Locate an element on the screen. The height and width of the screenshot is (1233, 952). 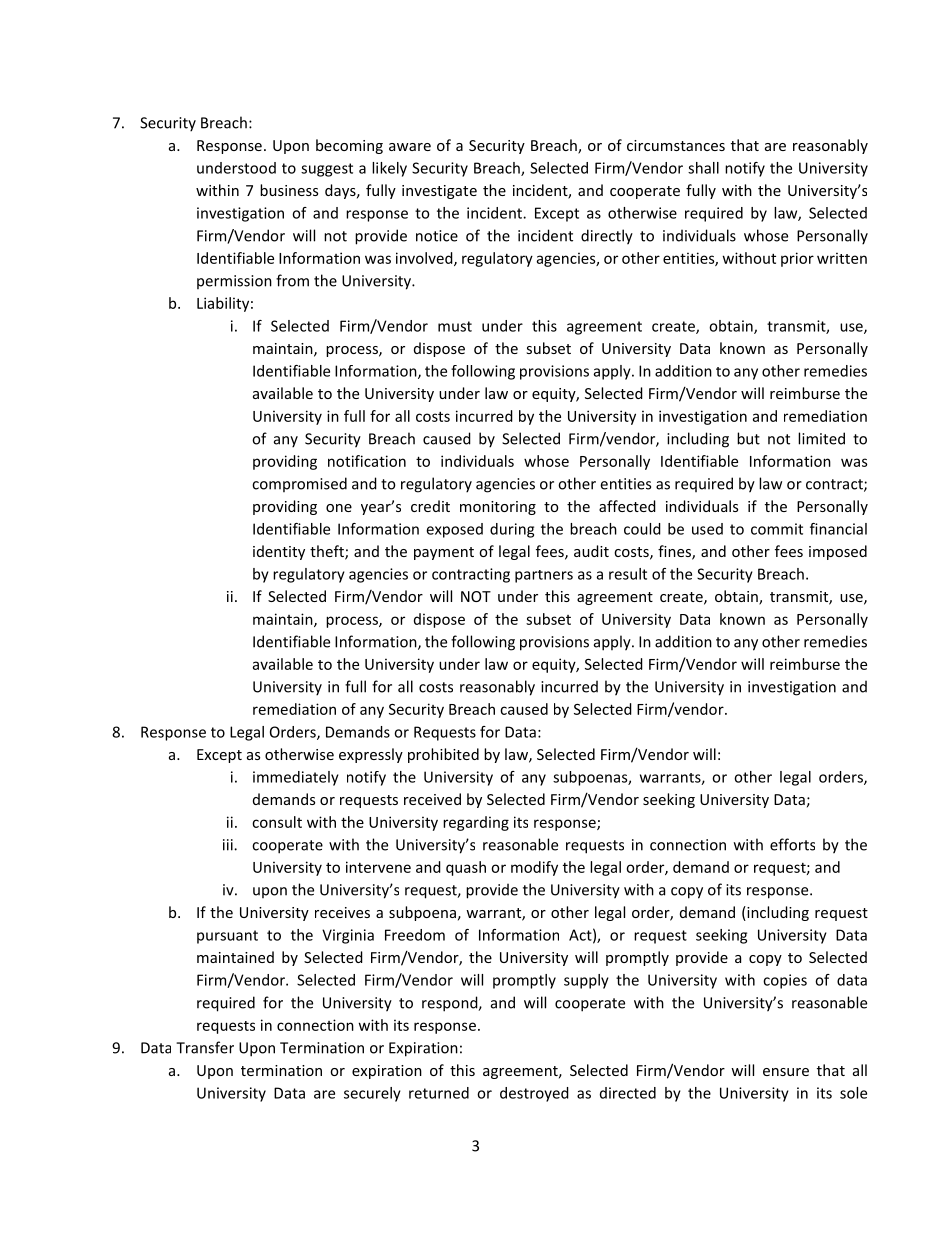
shall is located at coordinates (703, 168).
